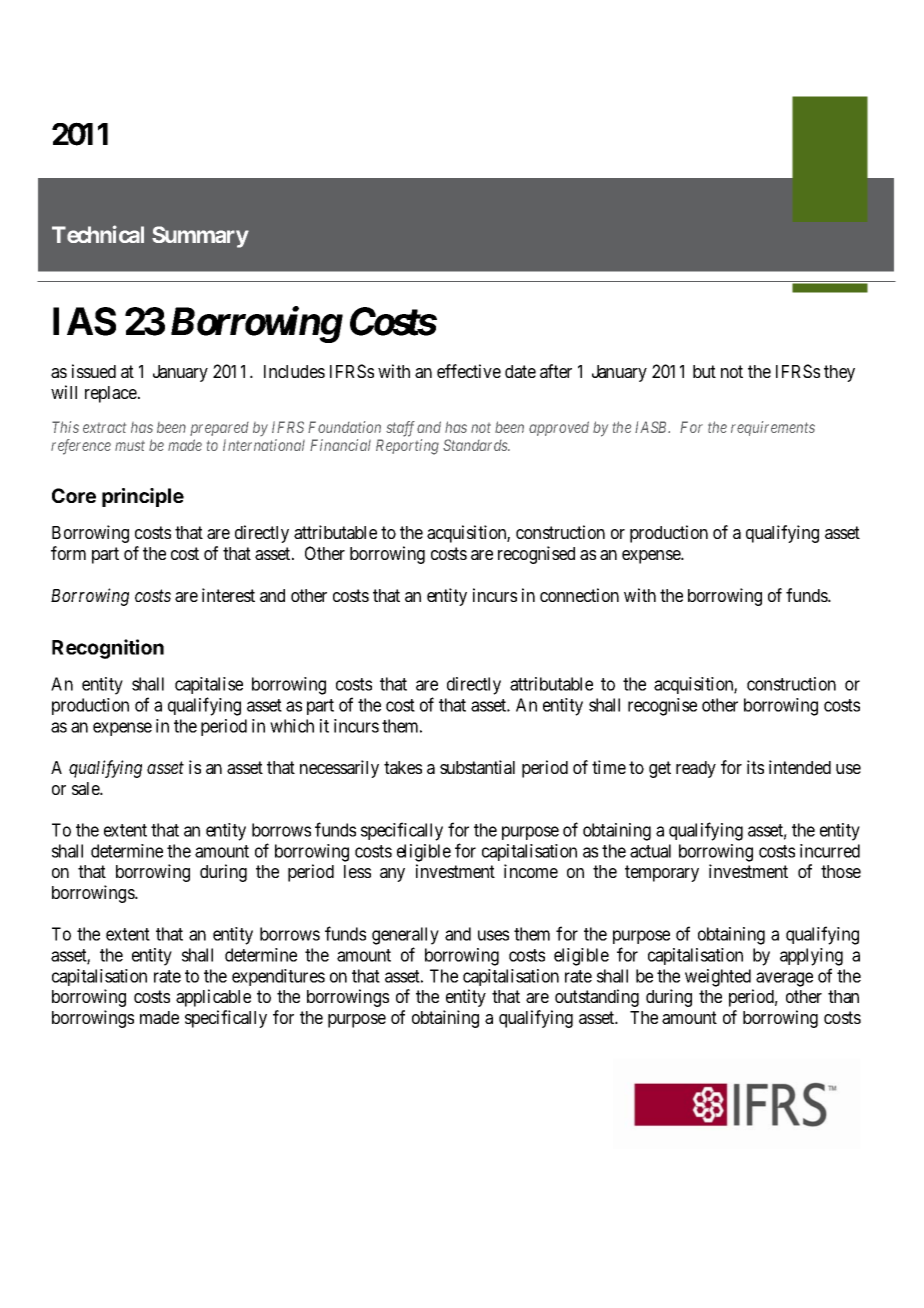 The height and width of the screenshot is (1308, 924). Describe the element at coordinates (469, 371) in the screenshot. I see `effective` at that location.
